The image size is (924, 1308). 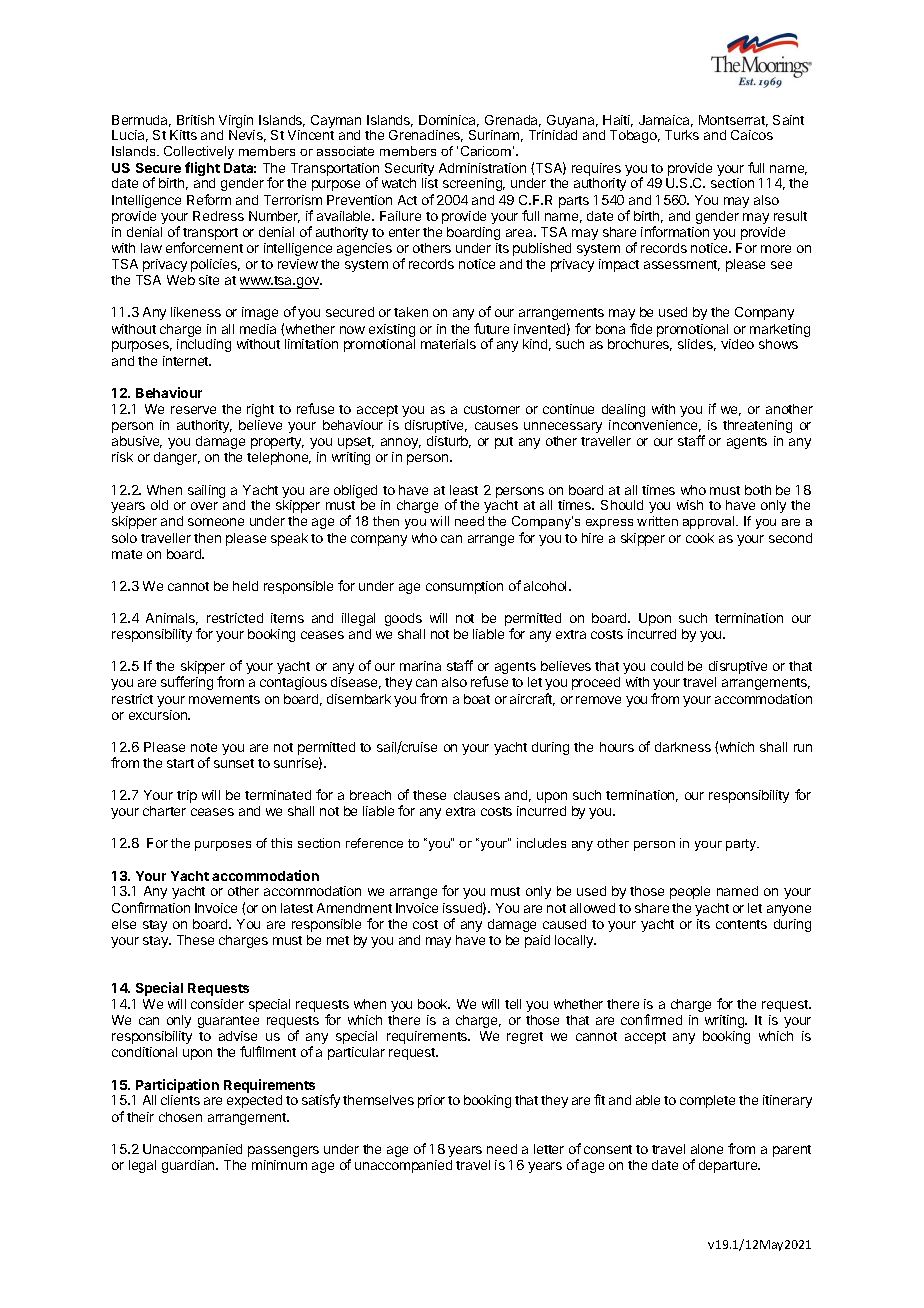 I want to click on prior, so click(x=431, y=1101).
